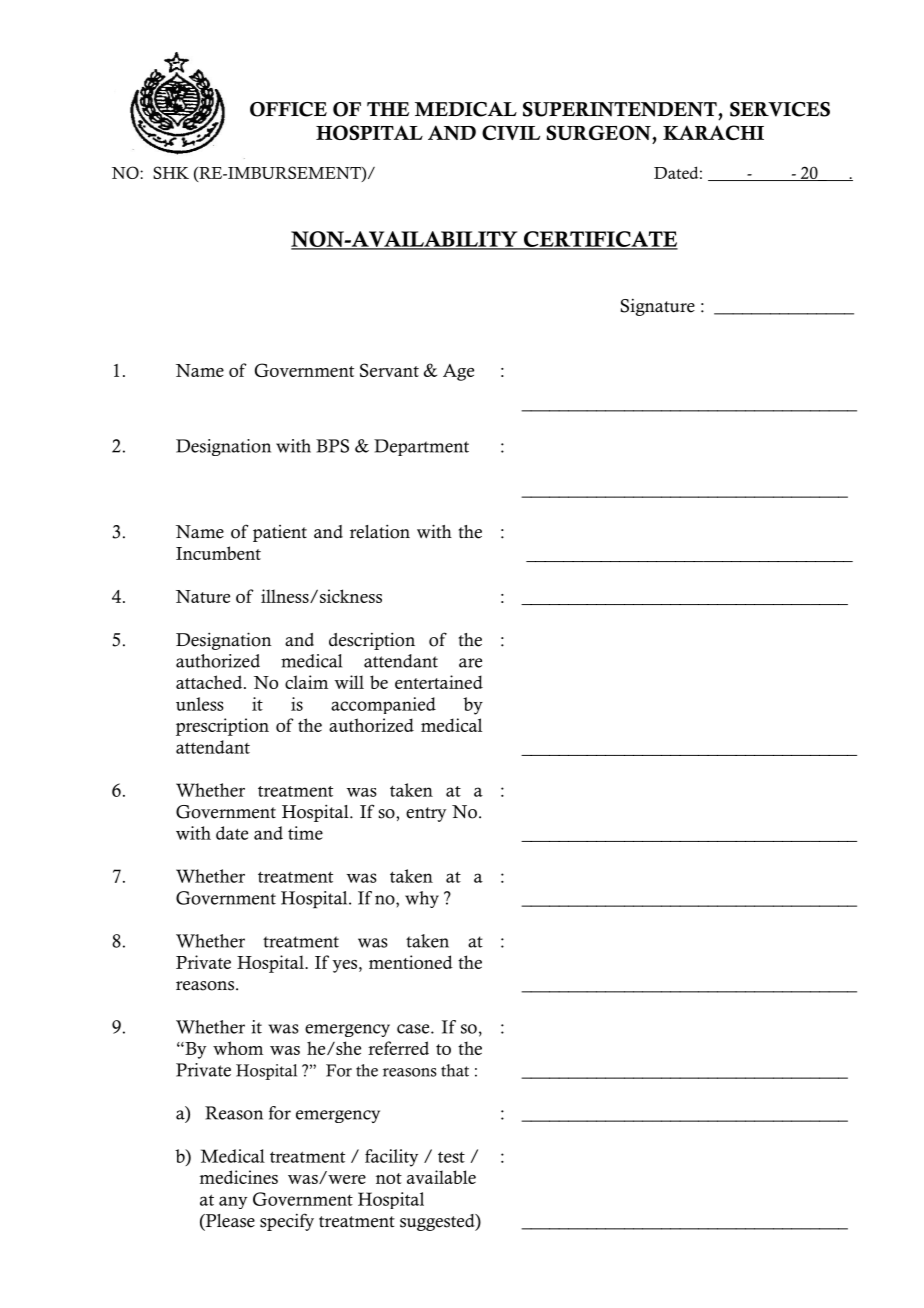 This screenshot has width=924, height=1308. What do you see at coordinates (713, 132) in the screenshot?
I see `KARACHI` at bounding box center [713, 132].
